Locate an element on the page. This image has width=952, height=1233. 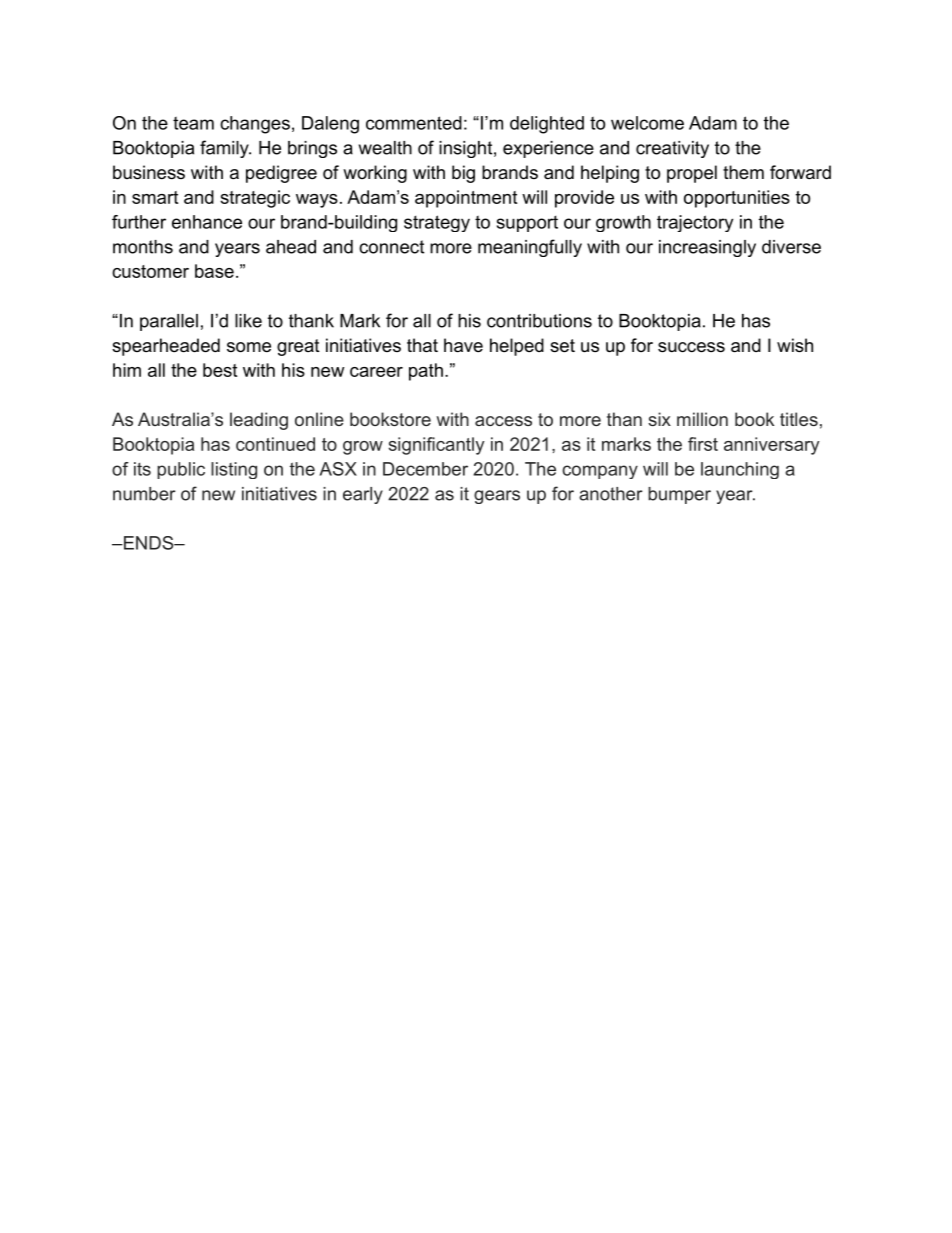
ENDS is located at coordinates (148, 543).
